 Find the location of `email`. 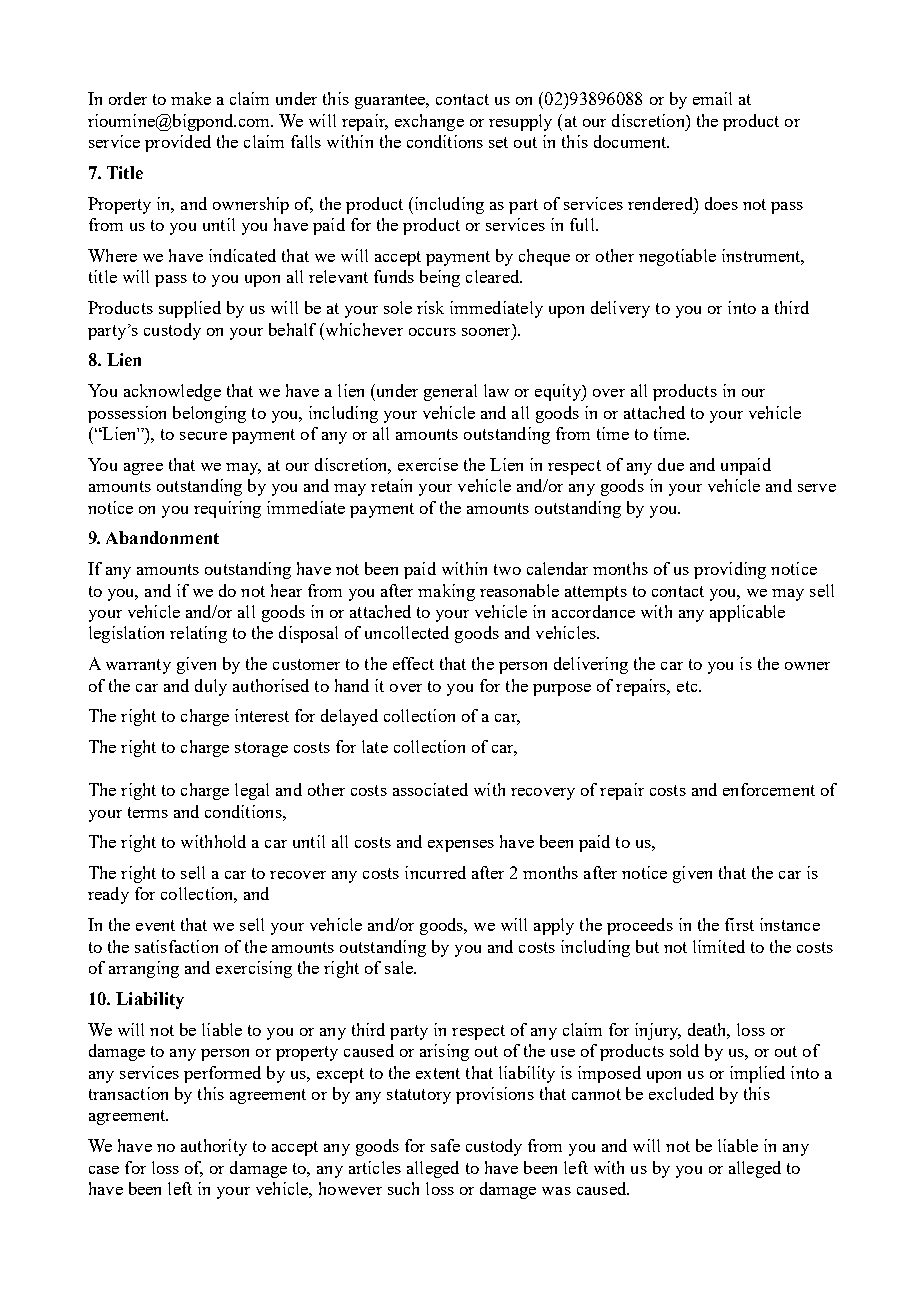

email is located at coordinates (712, 98).
